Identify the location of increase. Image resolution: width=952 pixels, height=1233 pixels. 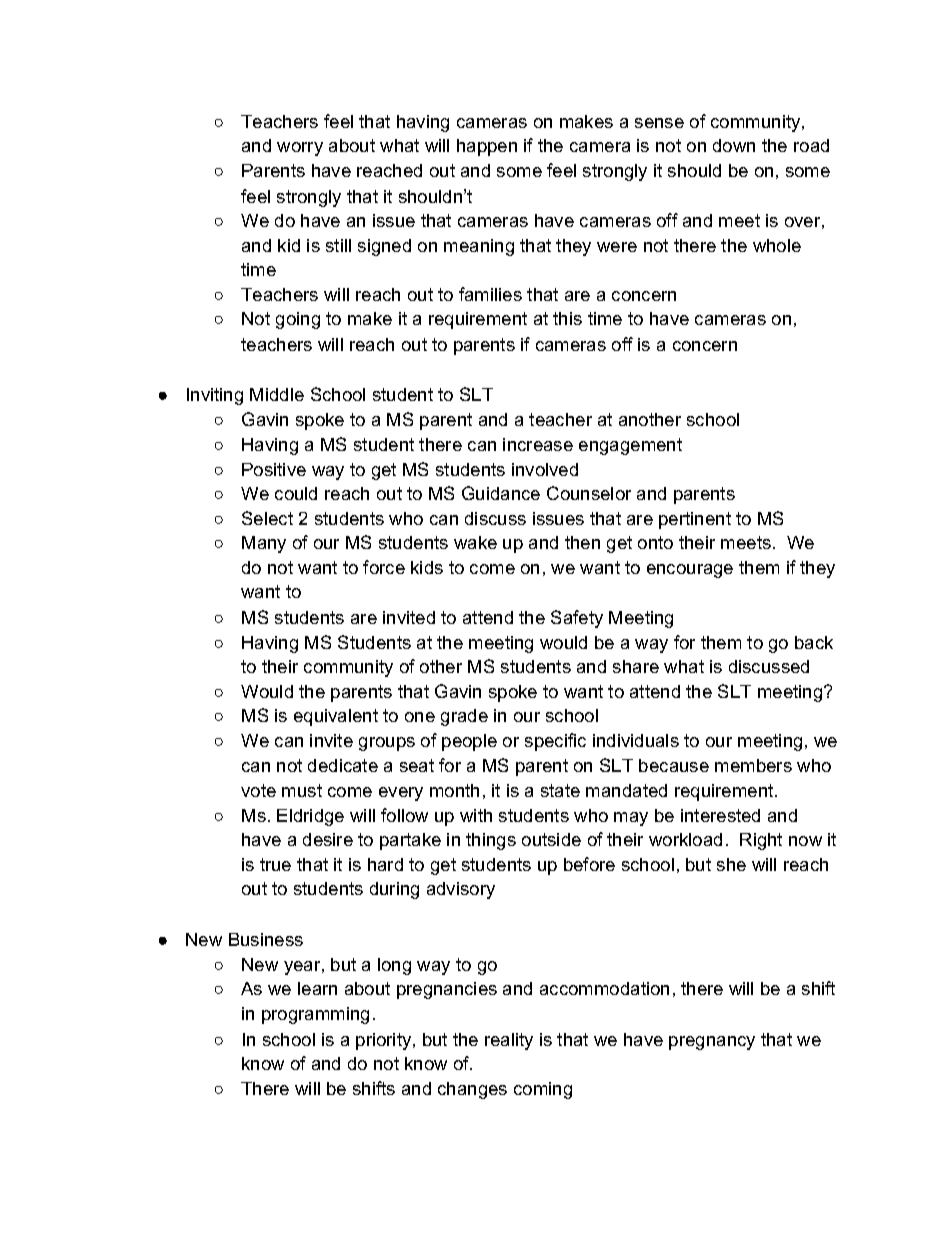
(538, 444).
